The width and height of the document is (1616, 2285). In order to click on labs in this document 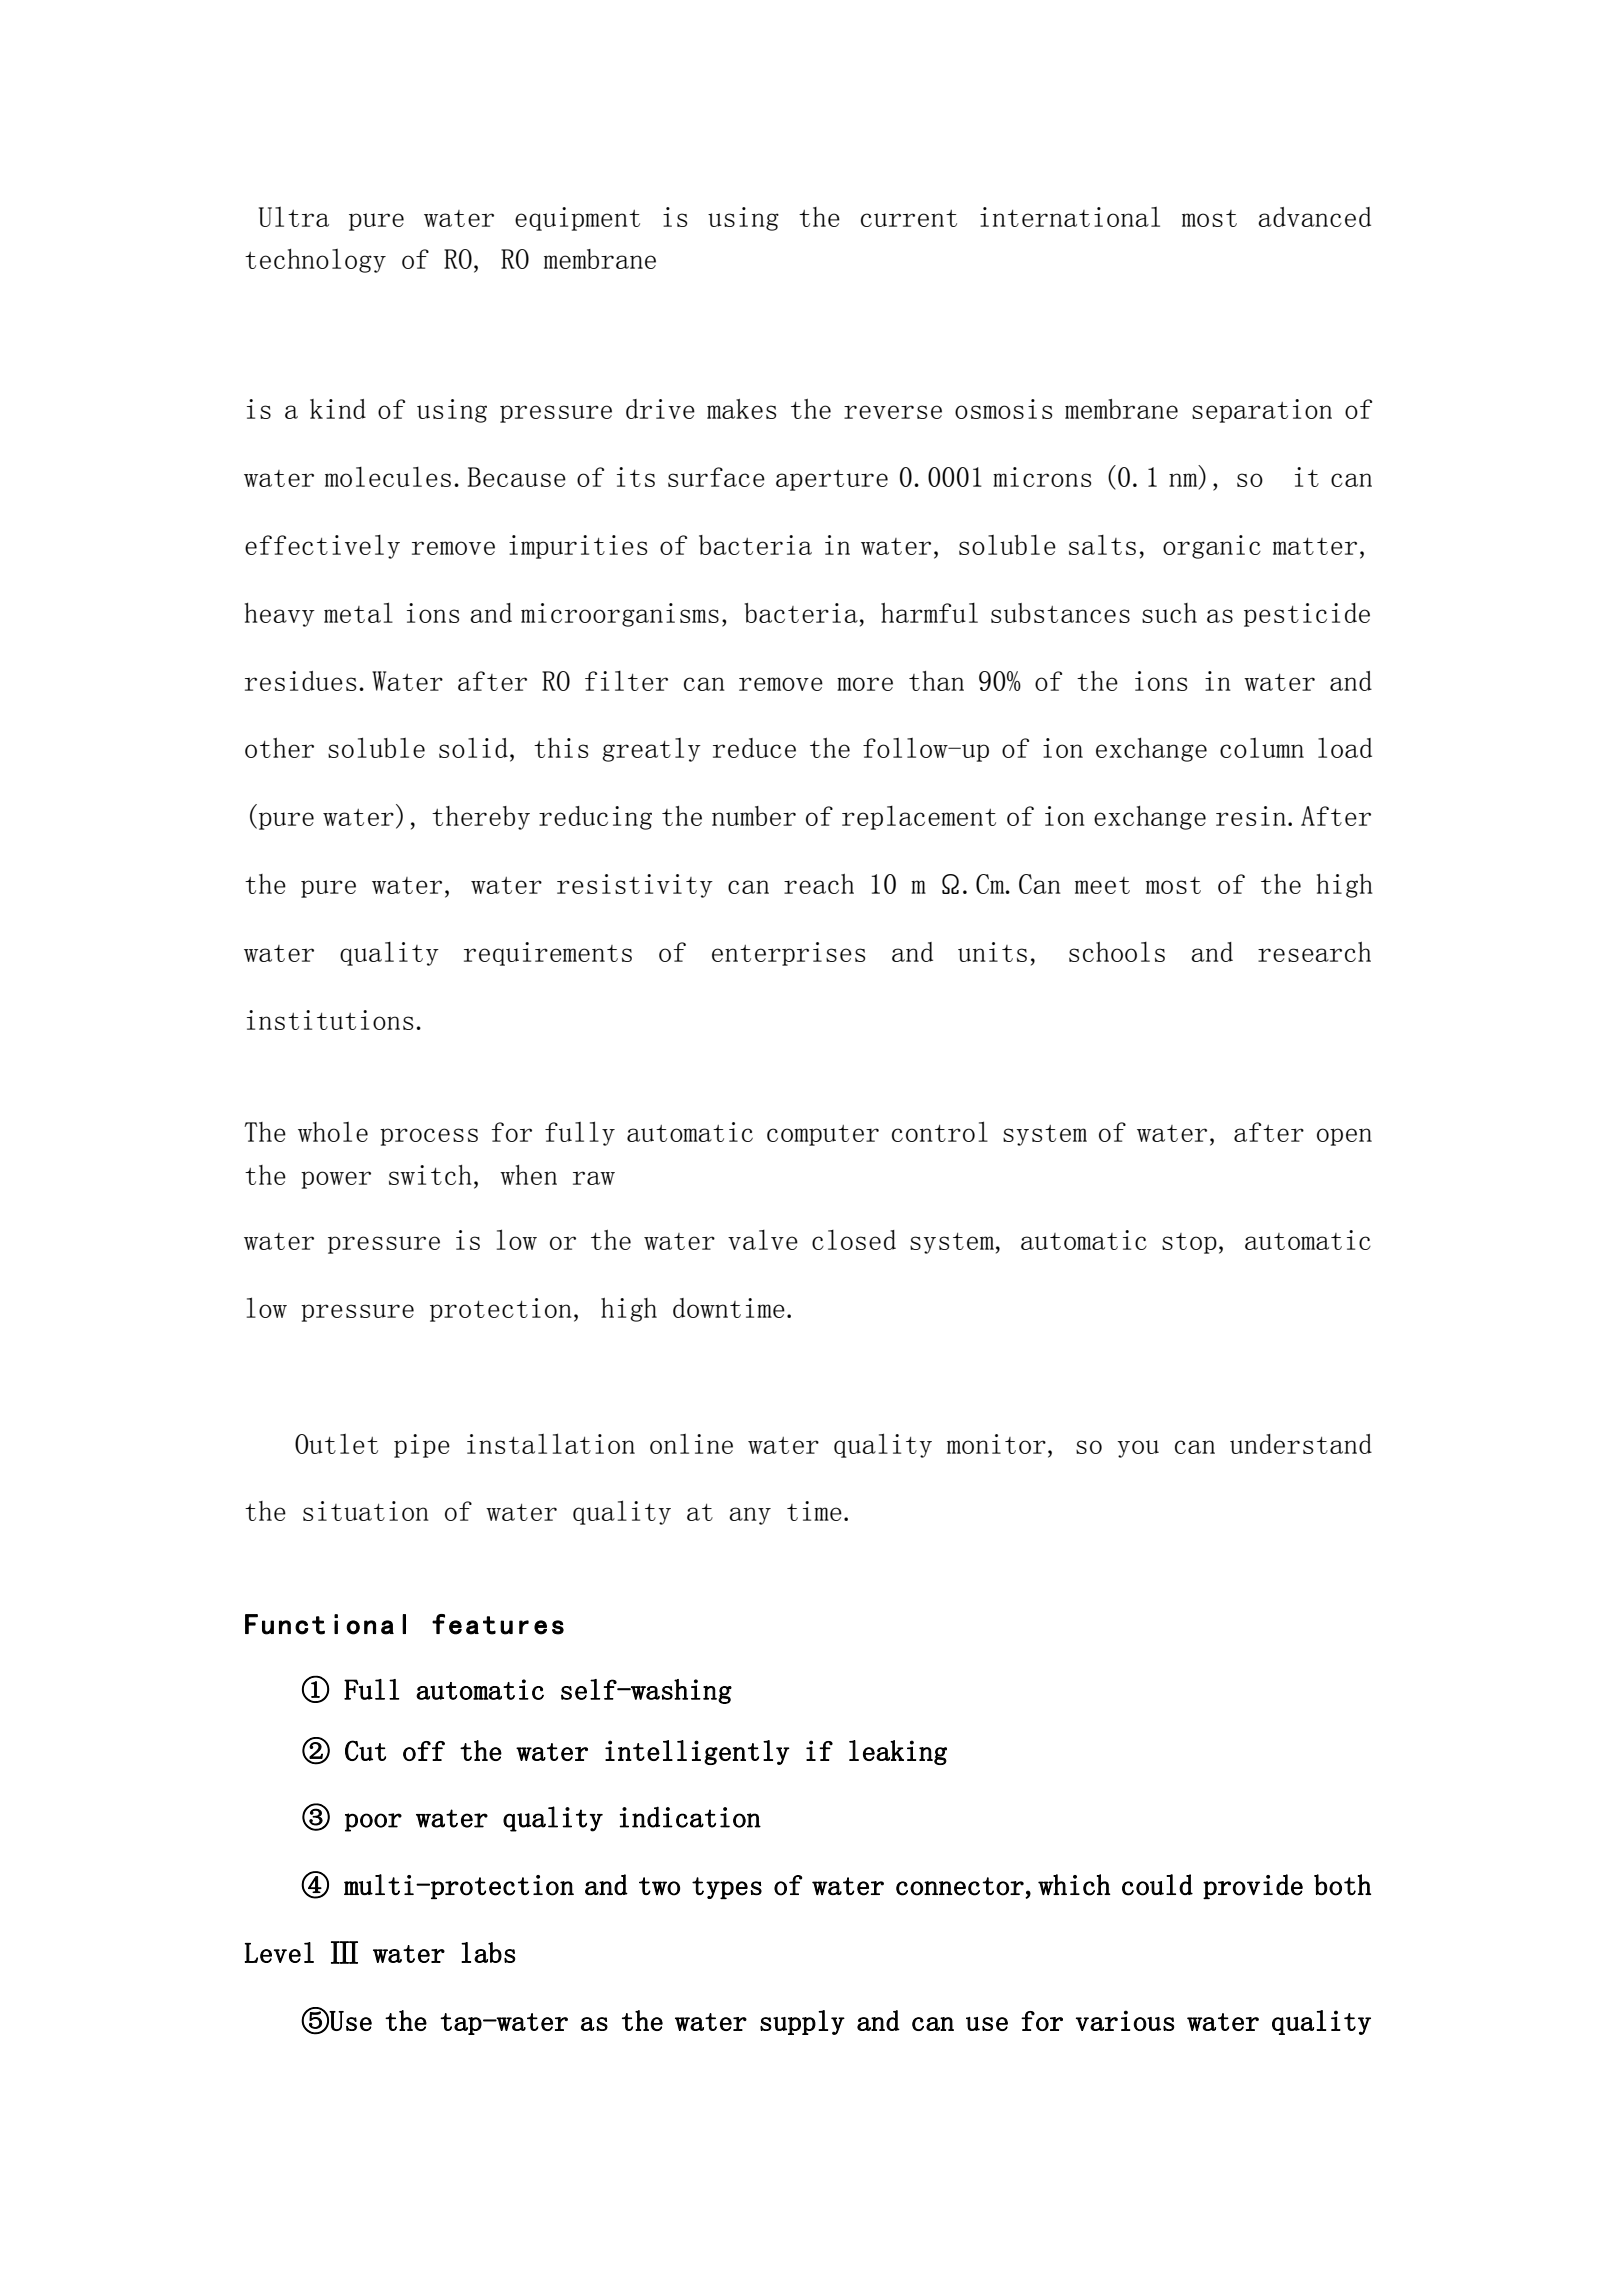, I will do `click(488, 1952)`.
